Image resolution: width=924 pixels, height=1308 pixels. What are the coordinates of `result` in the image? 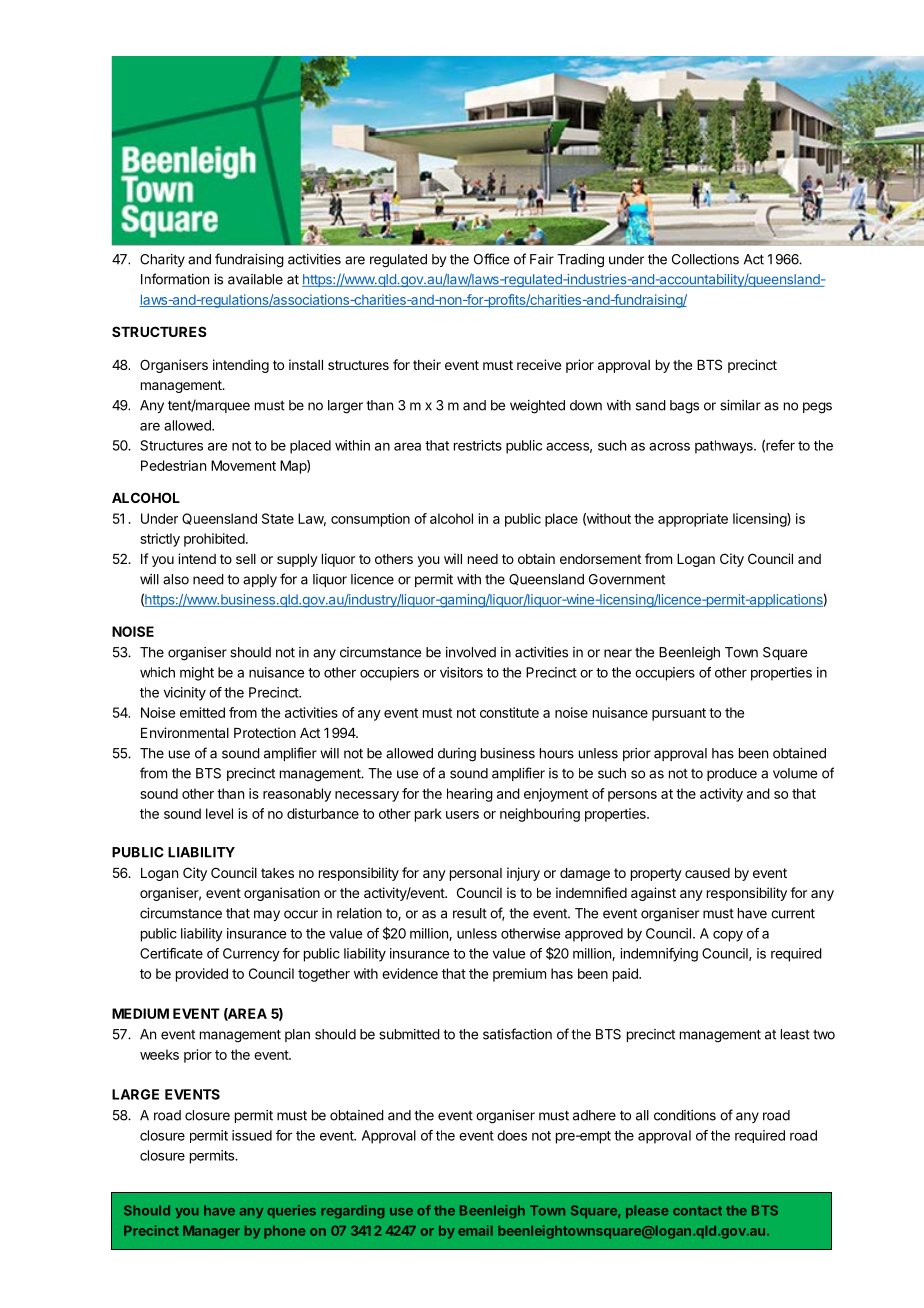 It's located at (470, 913).
